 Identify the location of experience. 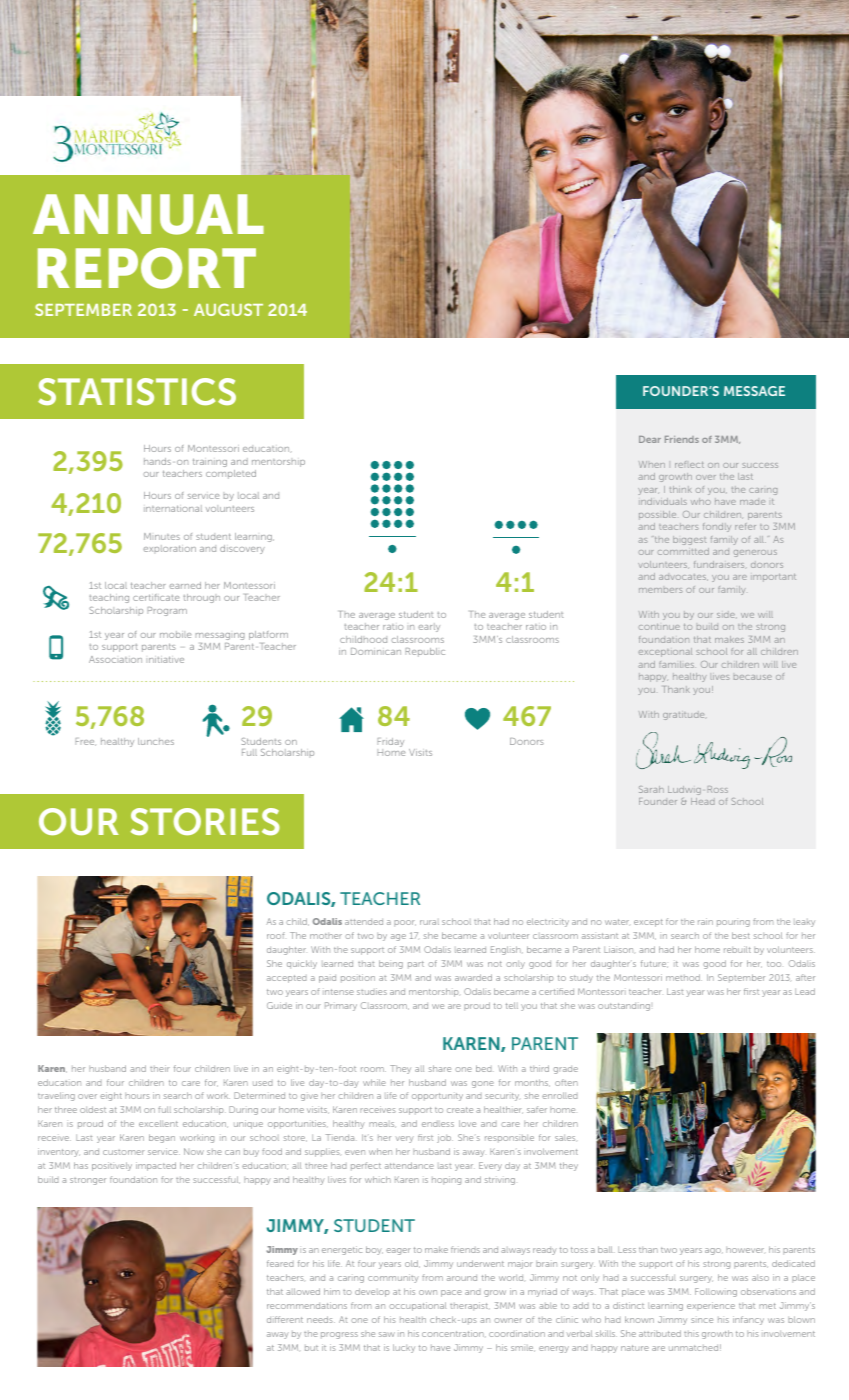
(711, 1306).
